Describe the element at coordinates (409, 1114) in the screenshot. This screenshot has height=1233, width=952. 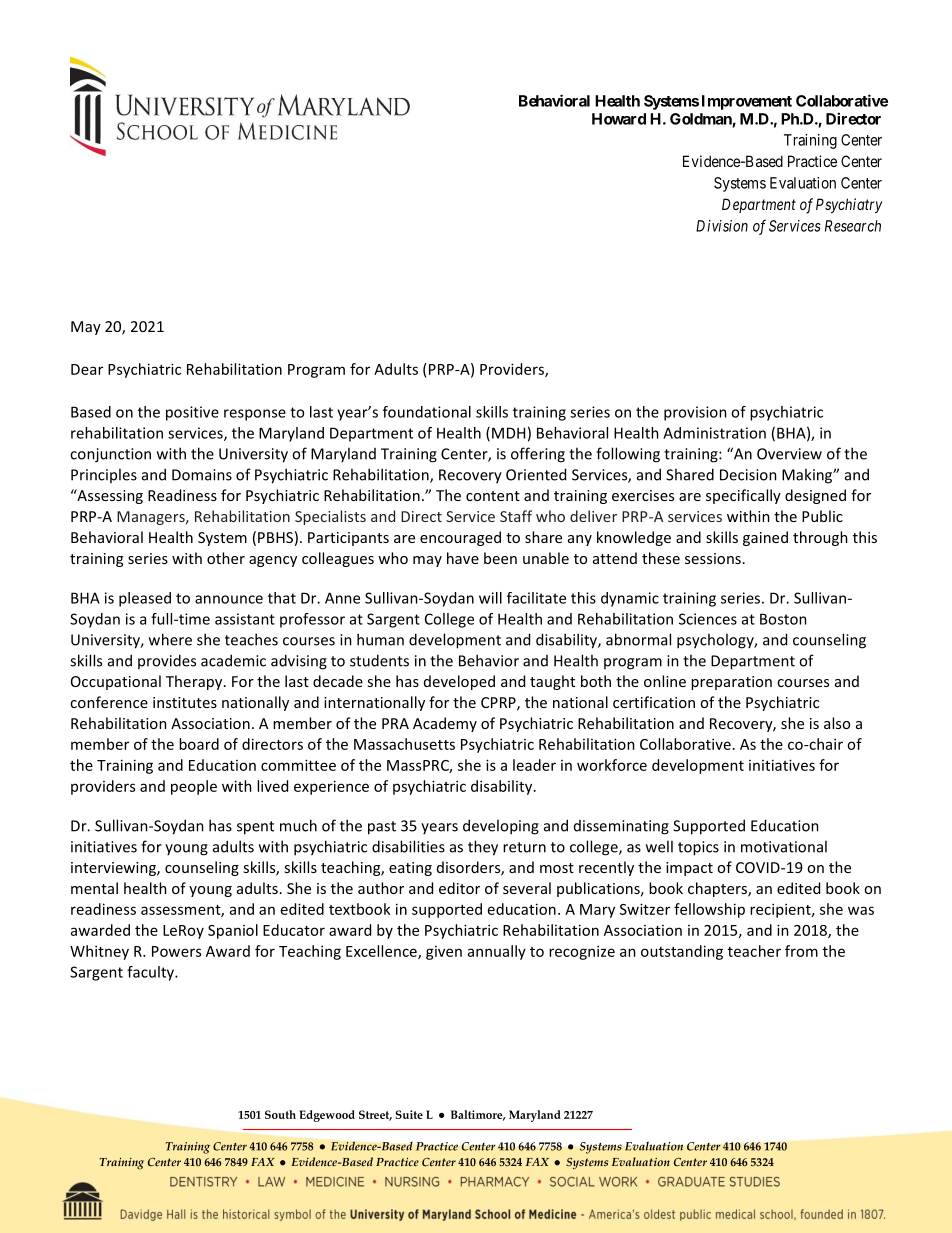
I see `Suite` at that location.
